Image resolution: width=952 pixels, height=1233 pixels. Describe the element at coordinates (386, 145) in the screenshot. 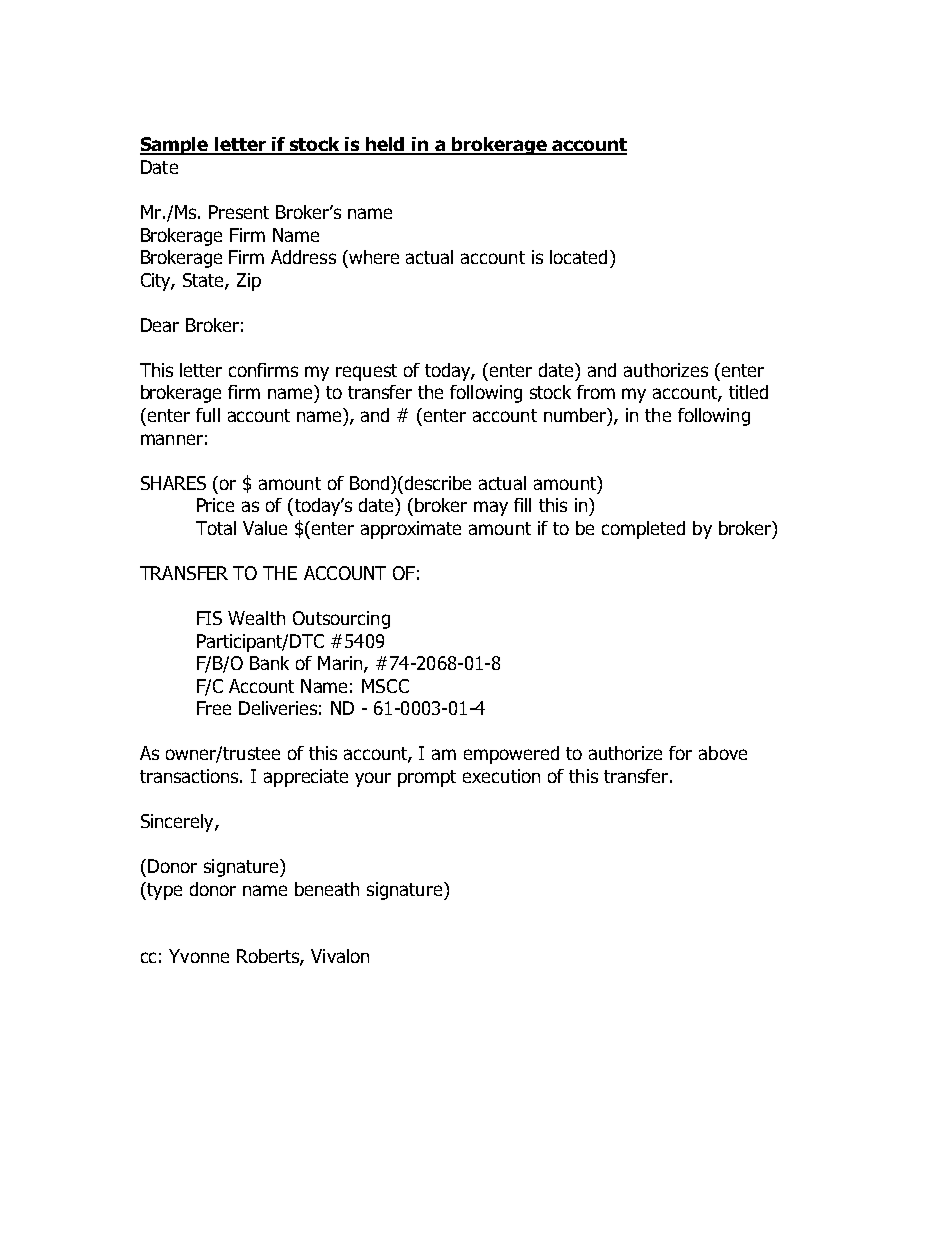

I see `held` at that location.
